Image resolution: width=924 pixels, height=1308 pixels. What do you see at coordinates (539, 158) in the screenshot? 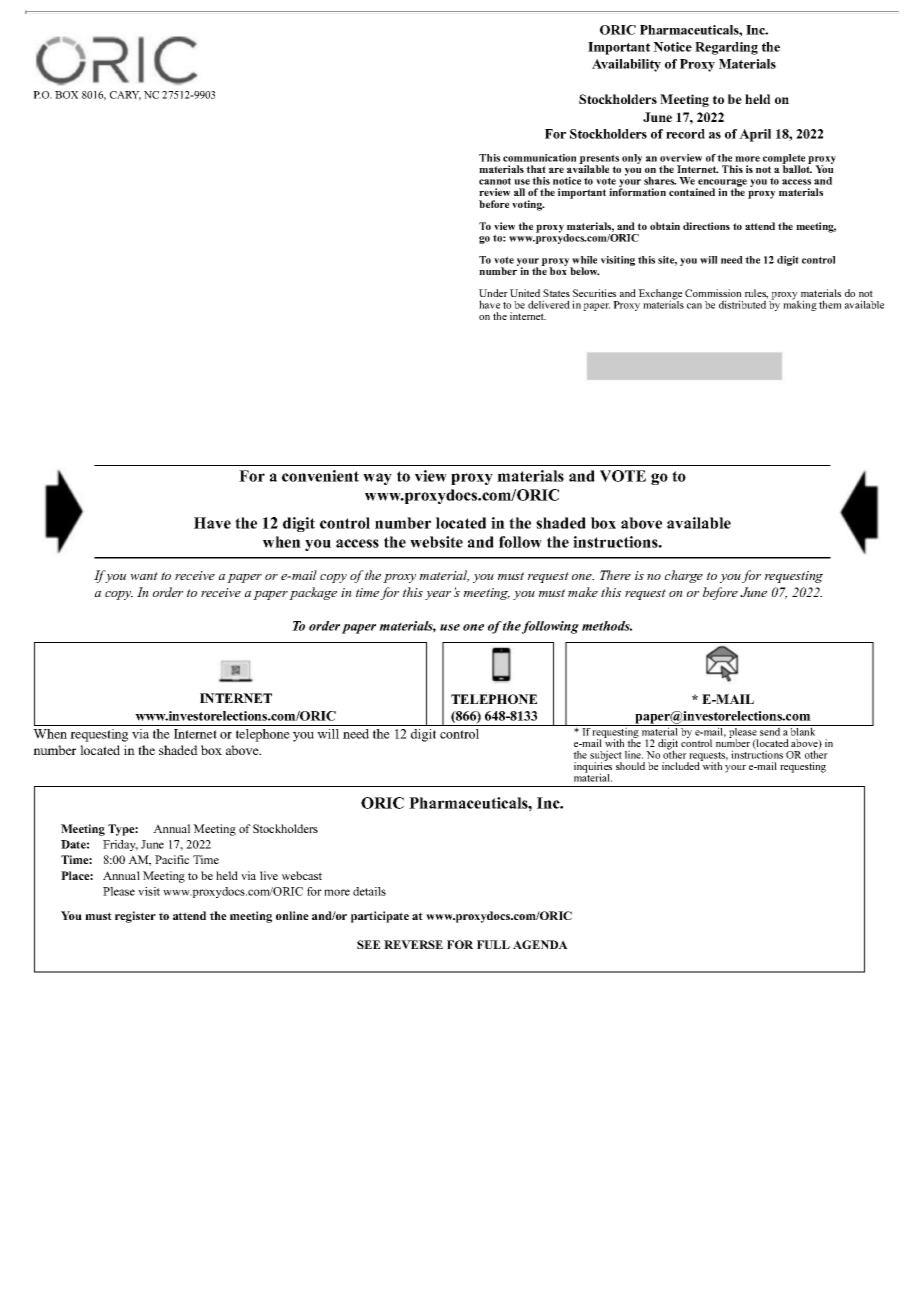
I see `communication` at bounding box center [539, 158].
